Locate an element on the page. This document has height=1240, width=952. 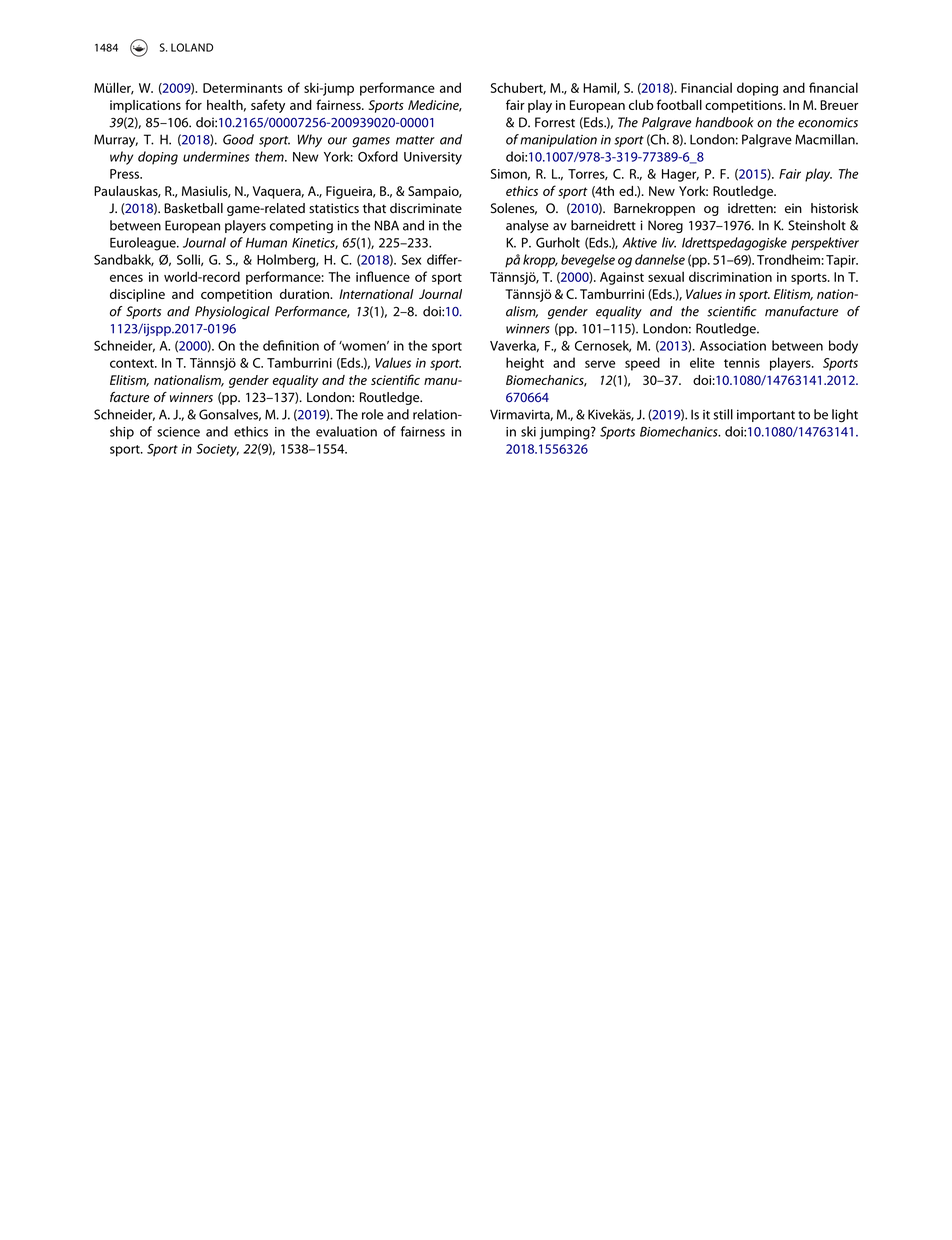
duration is located at coordinates (305, 294).
